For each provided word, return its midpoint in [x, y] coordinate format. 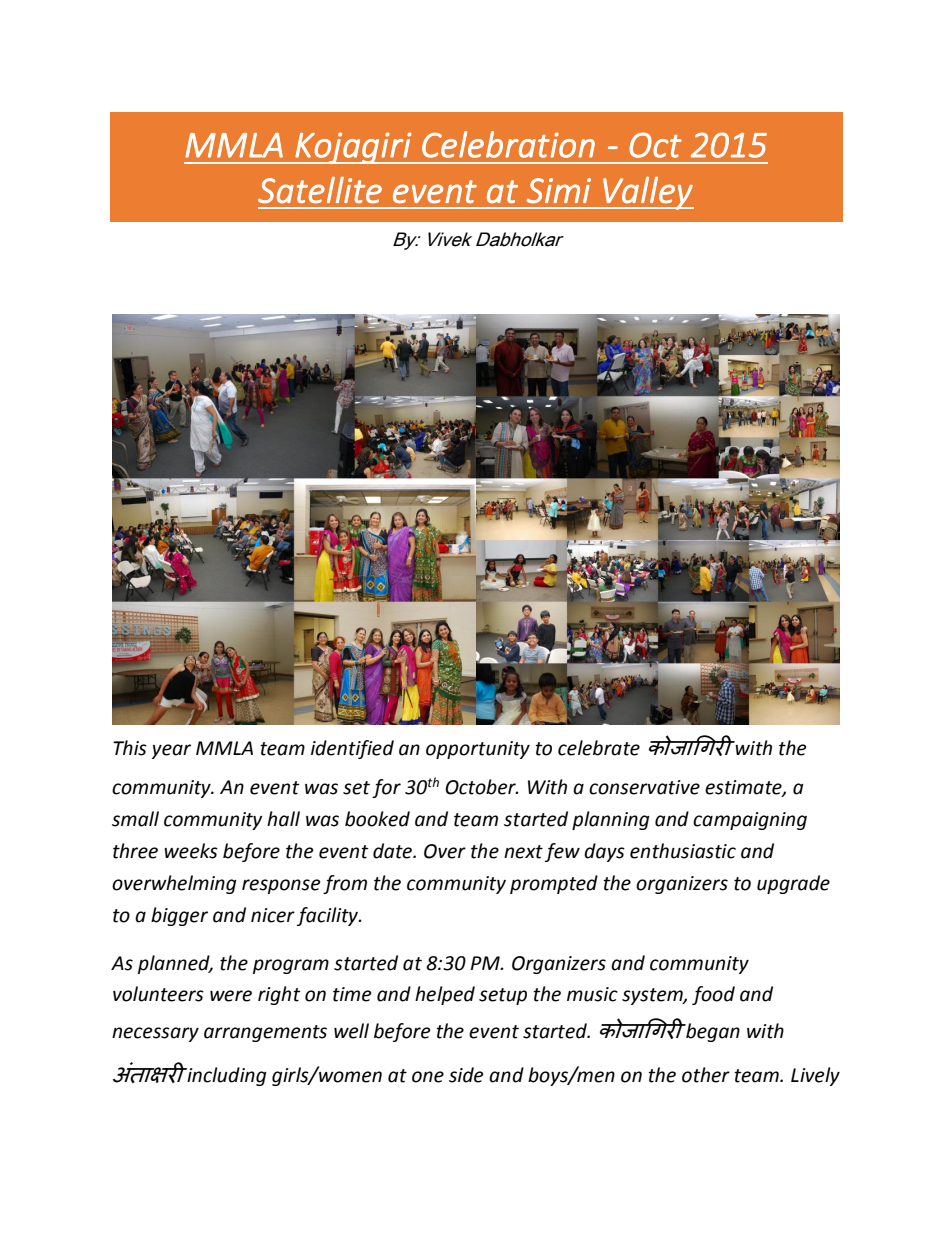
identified [352, 749]
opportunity [478, 750]
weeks [191, 851]
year [171, 751]
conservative [644, 787]
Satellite [320, 190]
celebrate [599, 748]
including [226, 1076]
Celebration [508, 144]
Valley [647, 193]
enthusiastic [683, 851]
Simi [558, 190]
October [481, 787]
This [130, 748]
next [523, 852]
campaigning [750, 821]
